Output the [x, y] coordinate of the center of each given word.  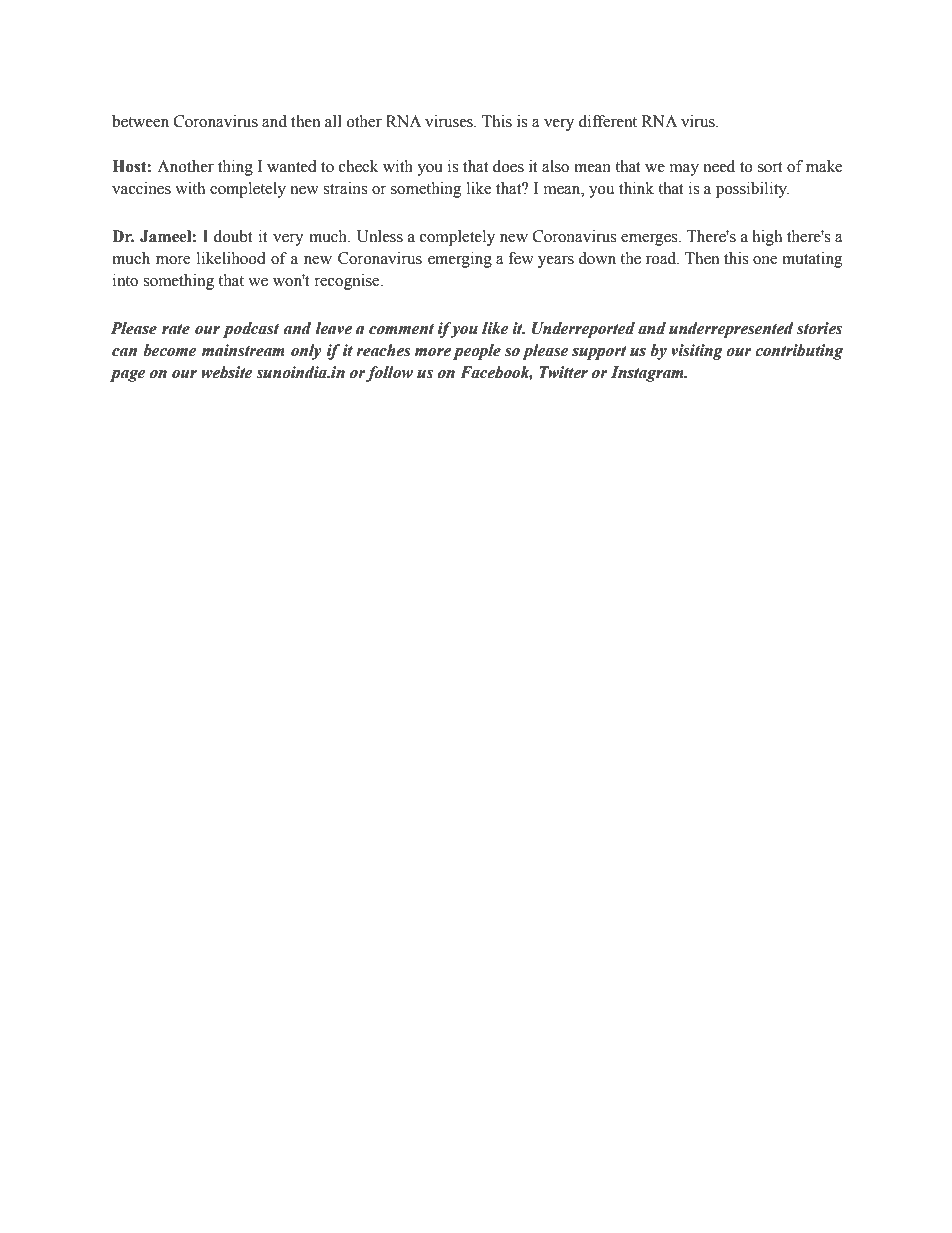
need [719, 166]
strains [345, 188]
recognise [348, 282]
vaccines [141, 188]
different [608, 121]
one [765, 260]
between [140, 121]
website [227, 372]
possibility [752, 190]
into [125, 280]
